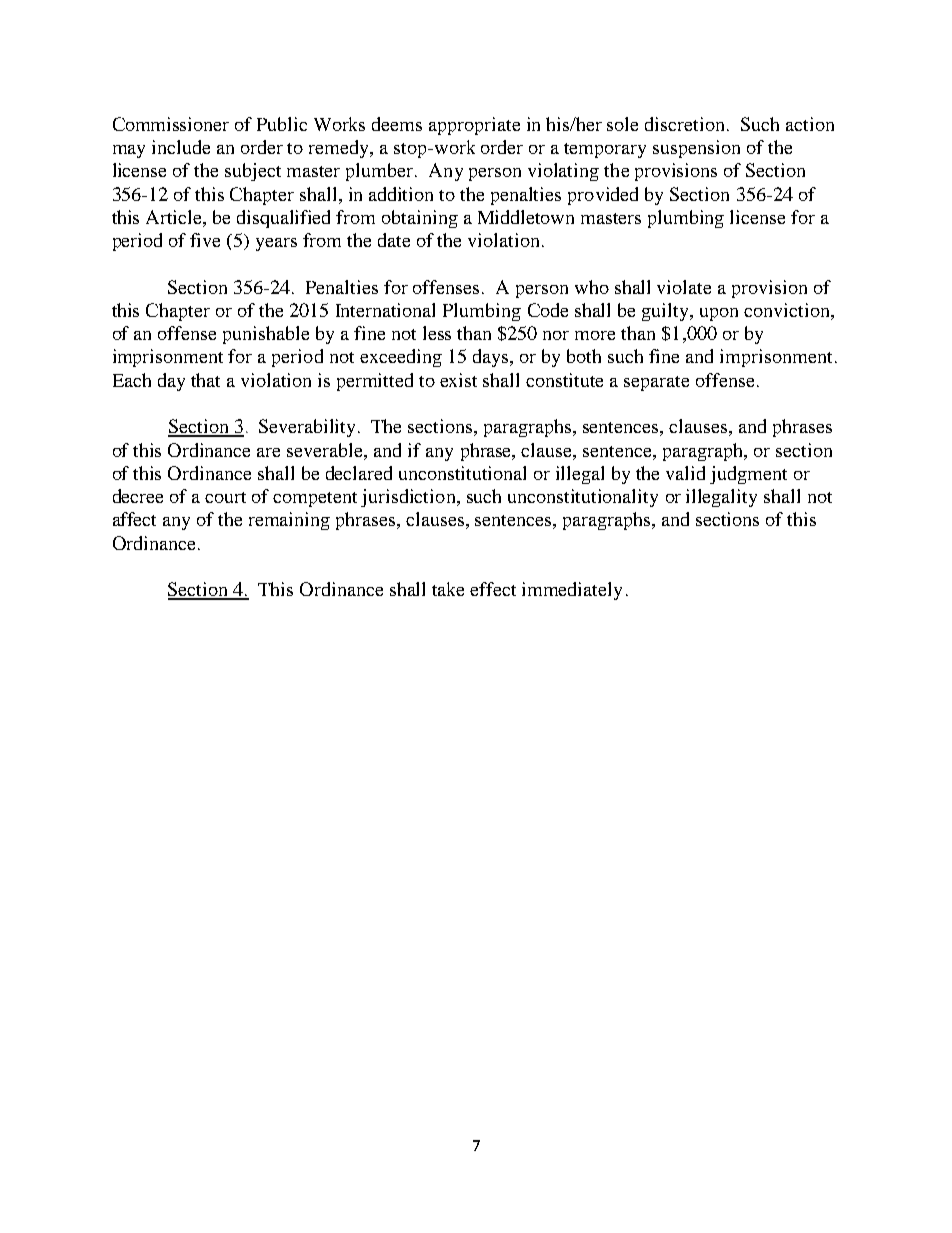 The image size is (952, 1233). Describe the element at coordinates (474, 126) in the screenshot. I see `appropriate` at that location.
